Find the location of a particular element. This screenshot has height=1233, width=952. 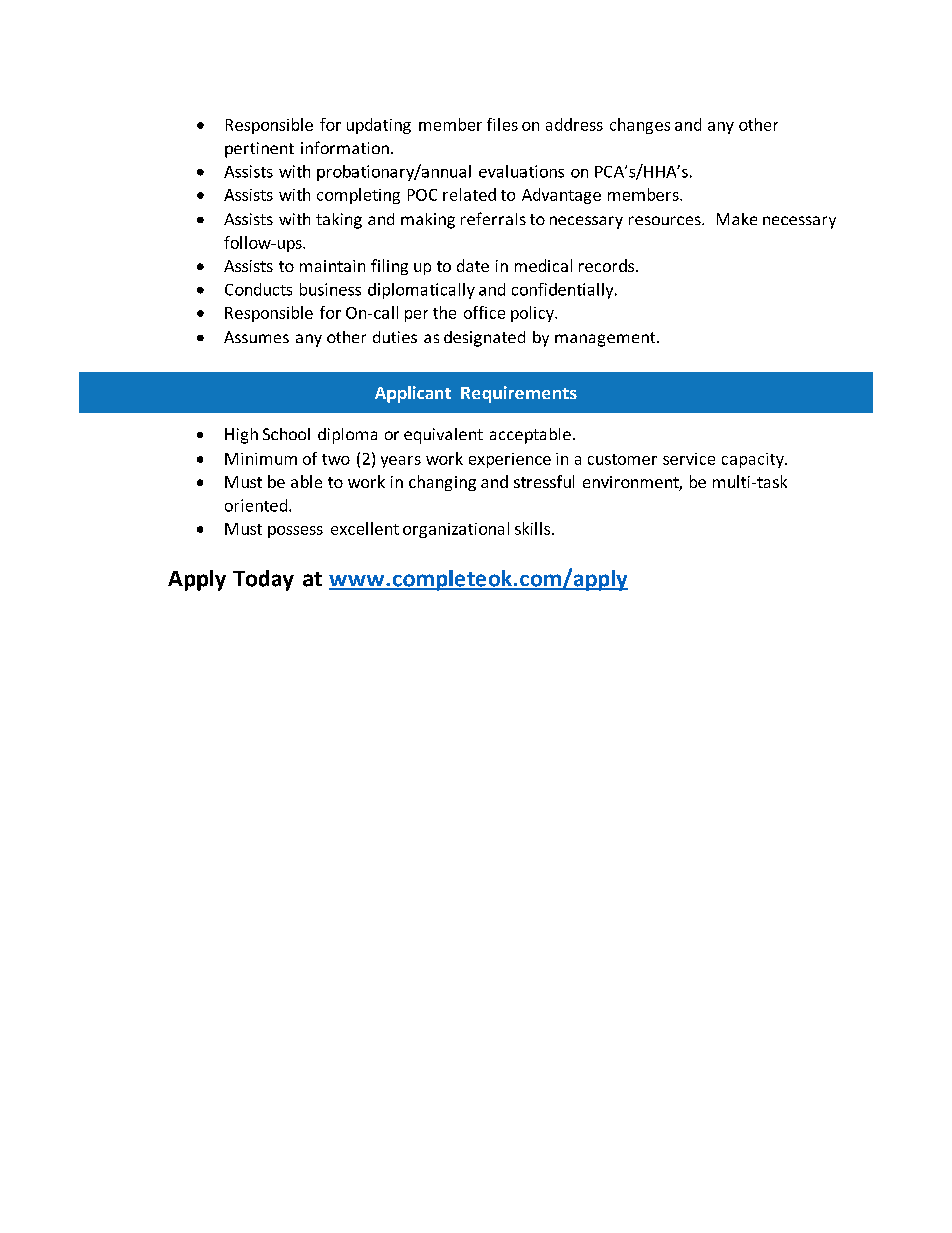

changes is located at coordinates (640, 126).
